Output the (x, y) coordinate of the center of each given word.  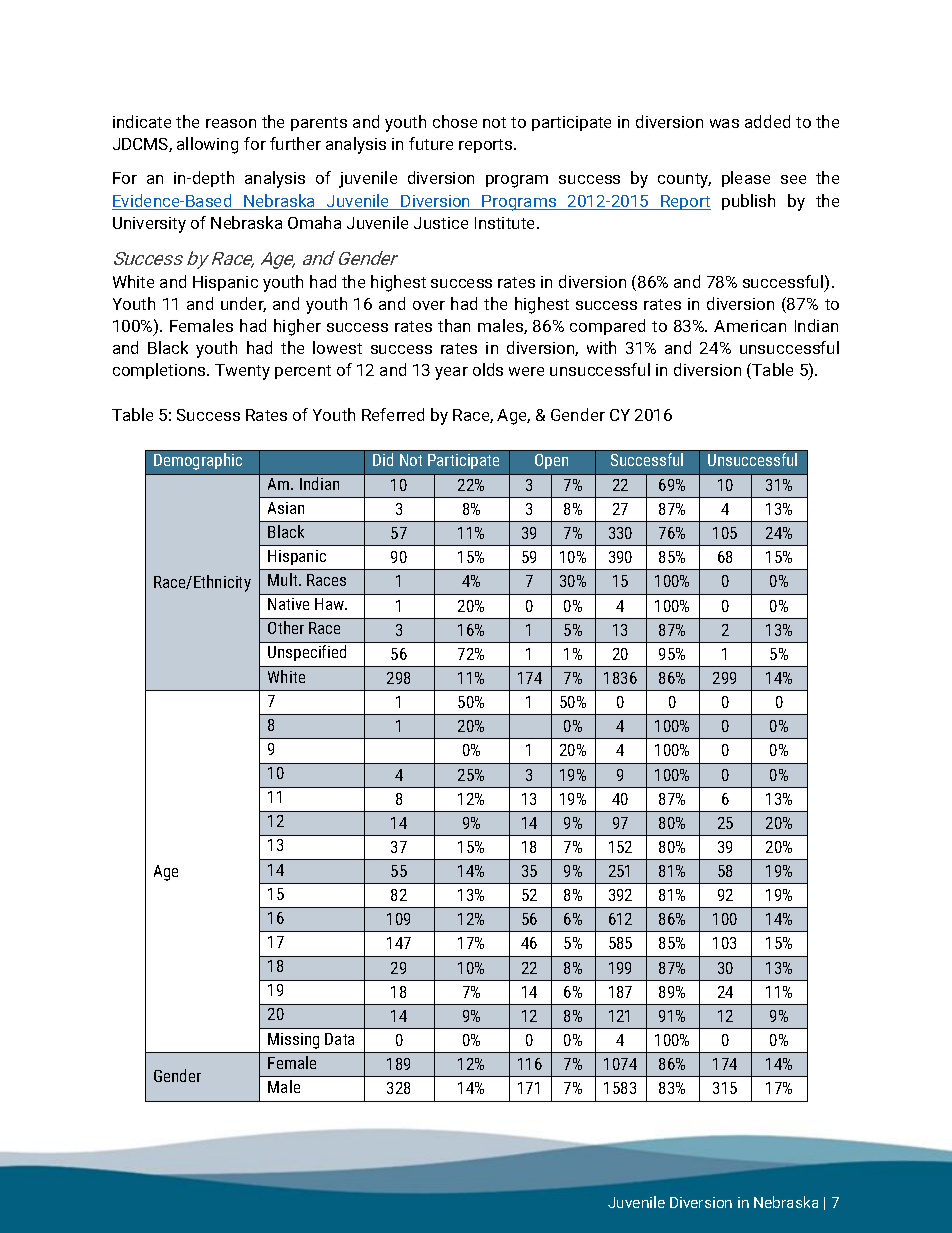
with (601, 347)
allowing (207, 145)
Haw (331, 604)
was (724, 123)
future (431, 143)
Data (339, 1039)
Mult (284, 579)
